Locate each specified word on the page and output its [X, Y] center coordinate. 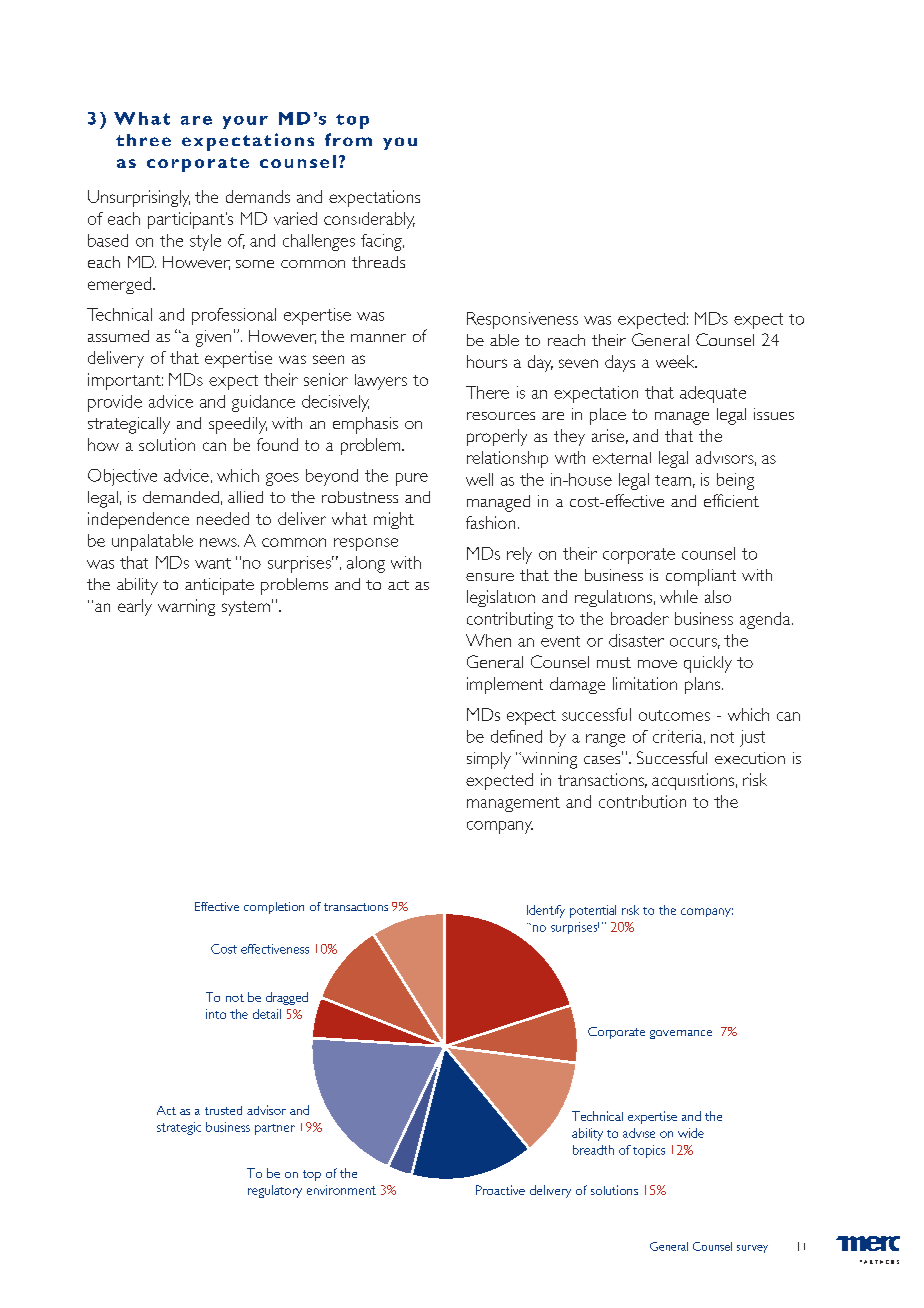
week [676, 361]
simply [489, 760]
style [205, 242]
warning [186, 607]
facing [382, 242]
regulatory [275, 1191]
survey [752, 1249]
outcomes [674, 715]
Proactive [500, 1190]
